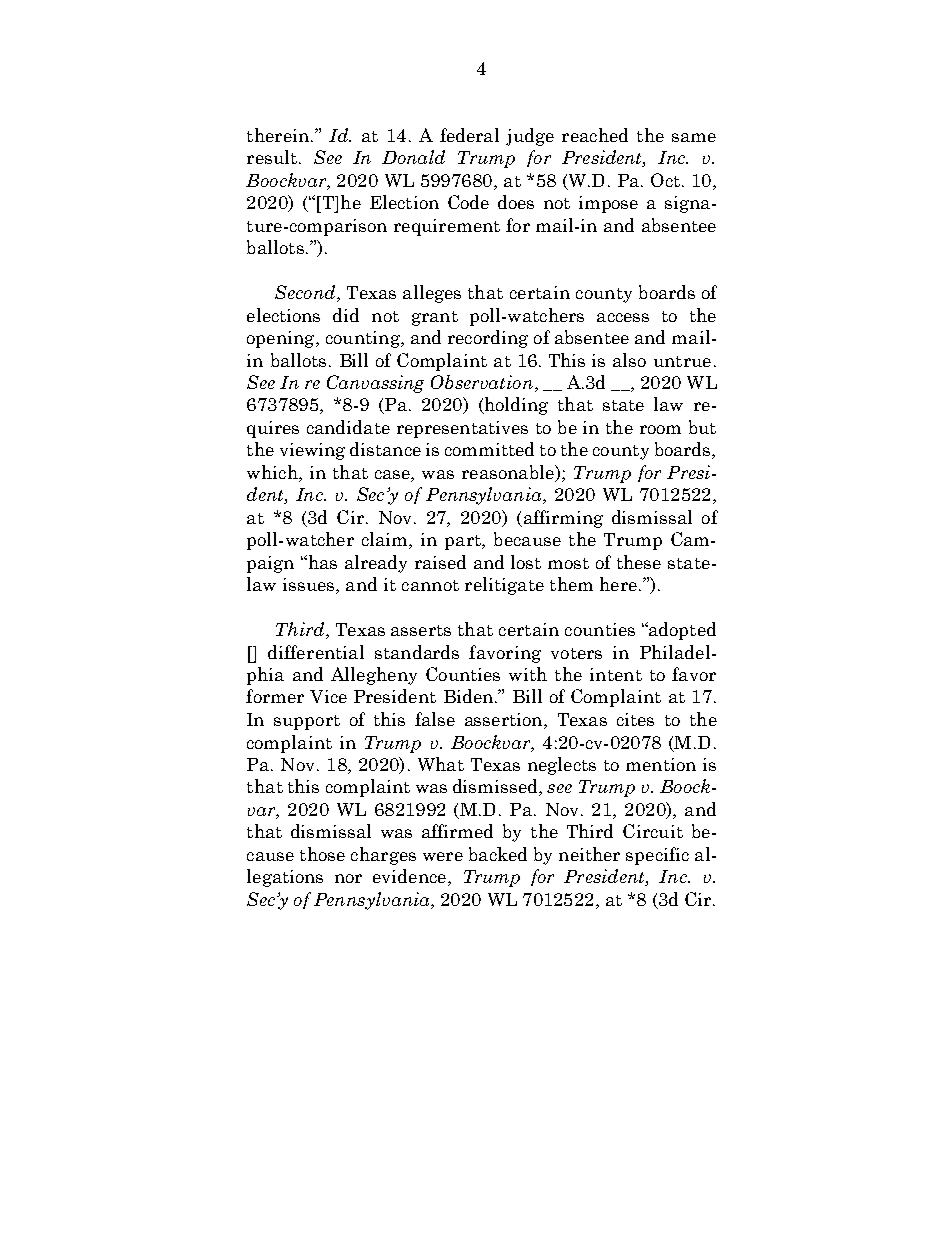 The width and height of the image is (952, 1233). Describe the element at coordinates (635, 719) in the image. I see `cites` at that location.
